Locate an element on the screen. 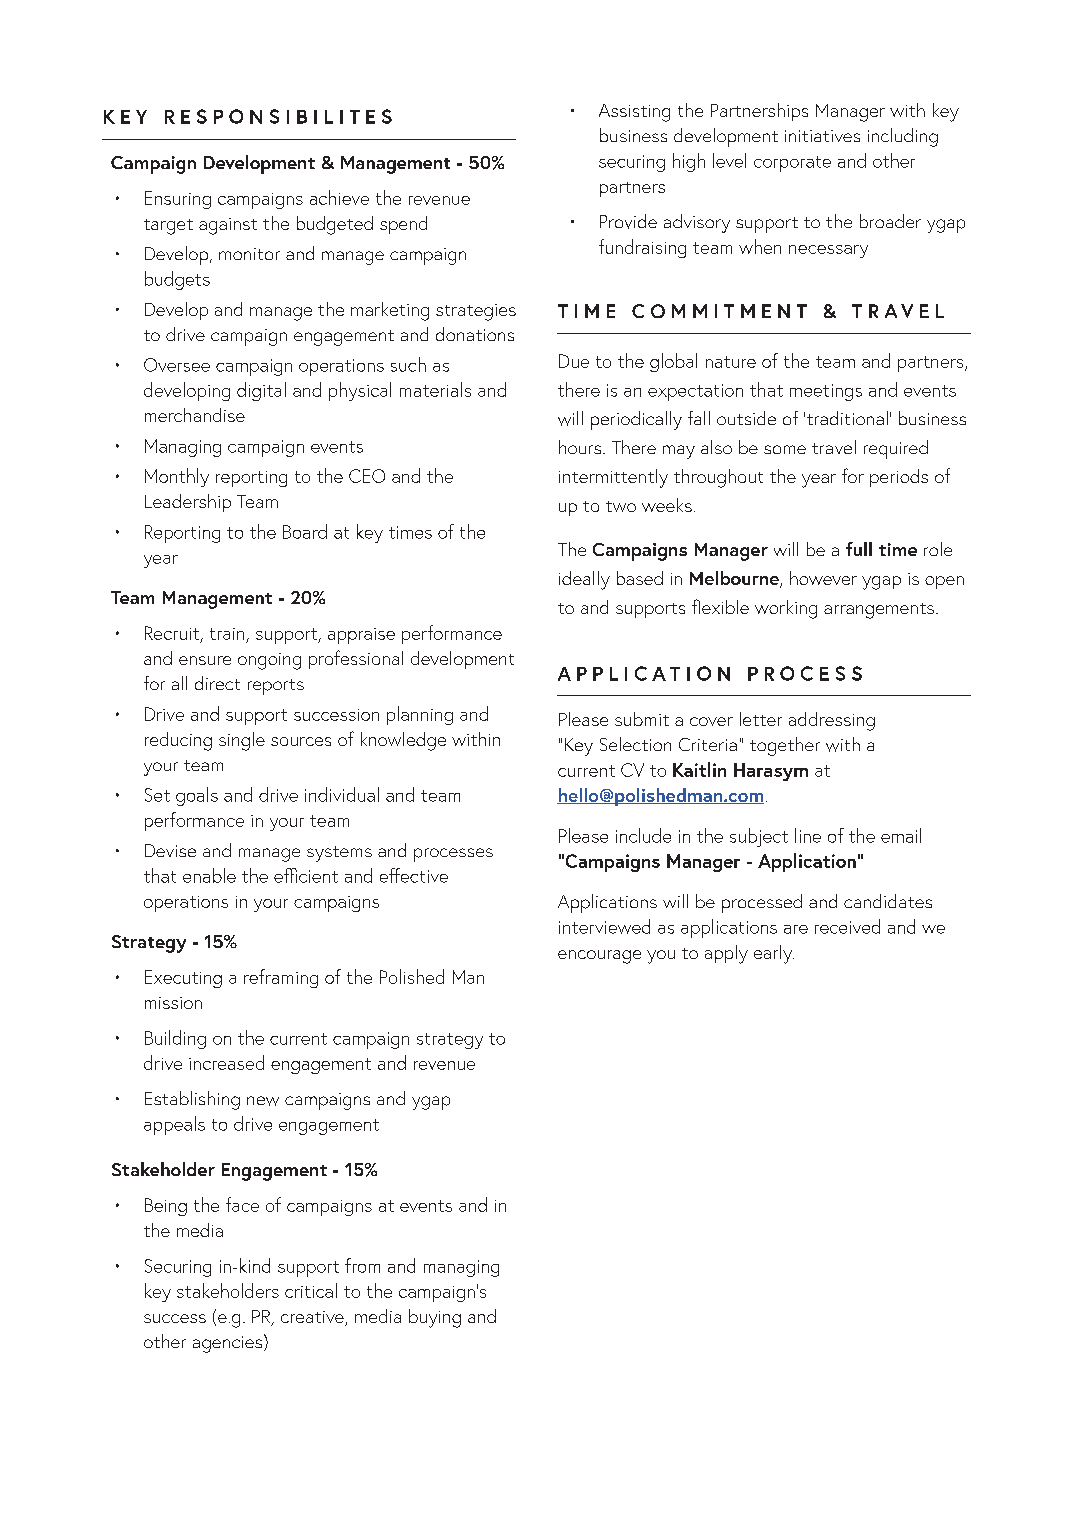 The image size is (1074, 1519). enable is located at coordinates (209, 875).
